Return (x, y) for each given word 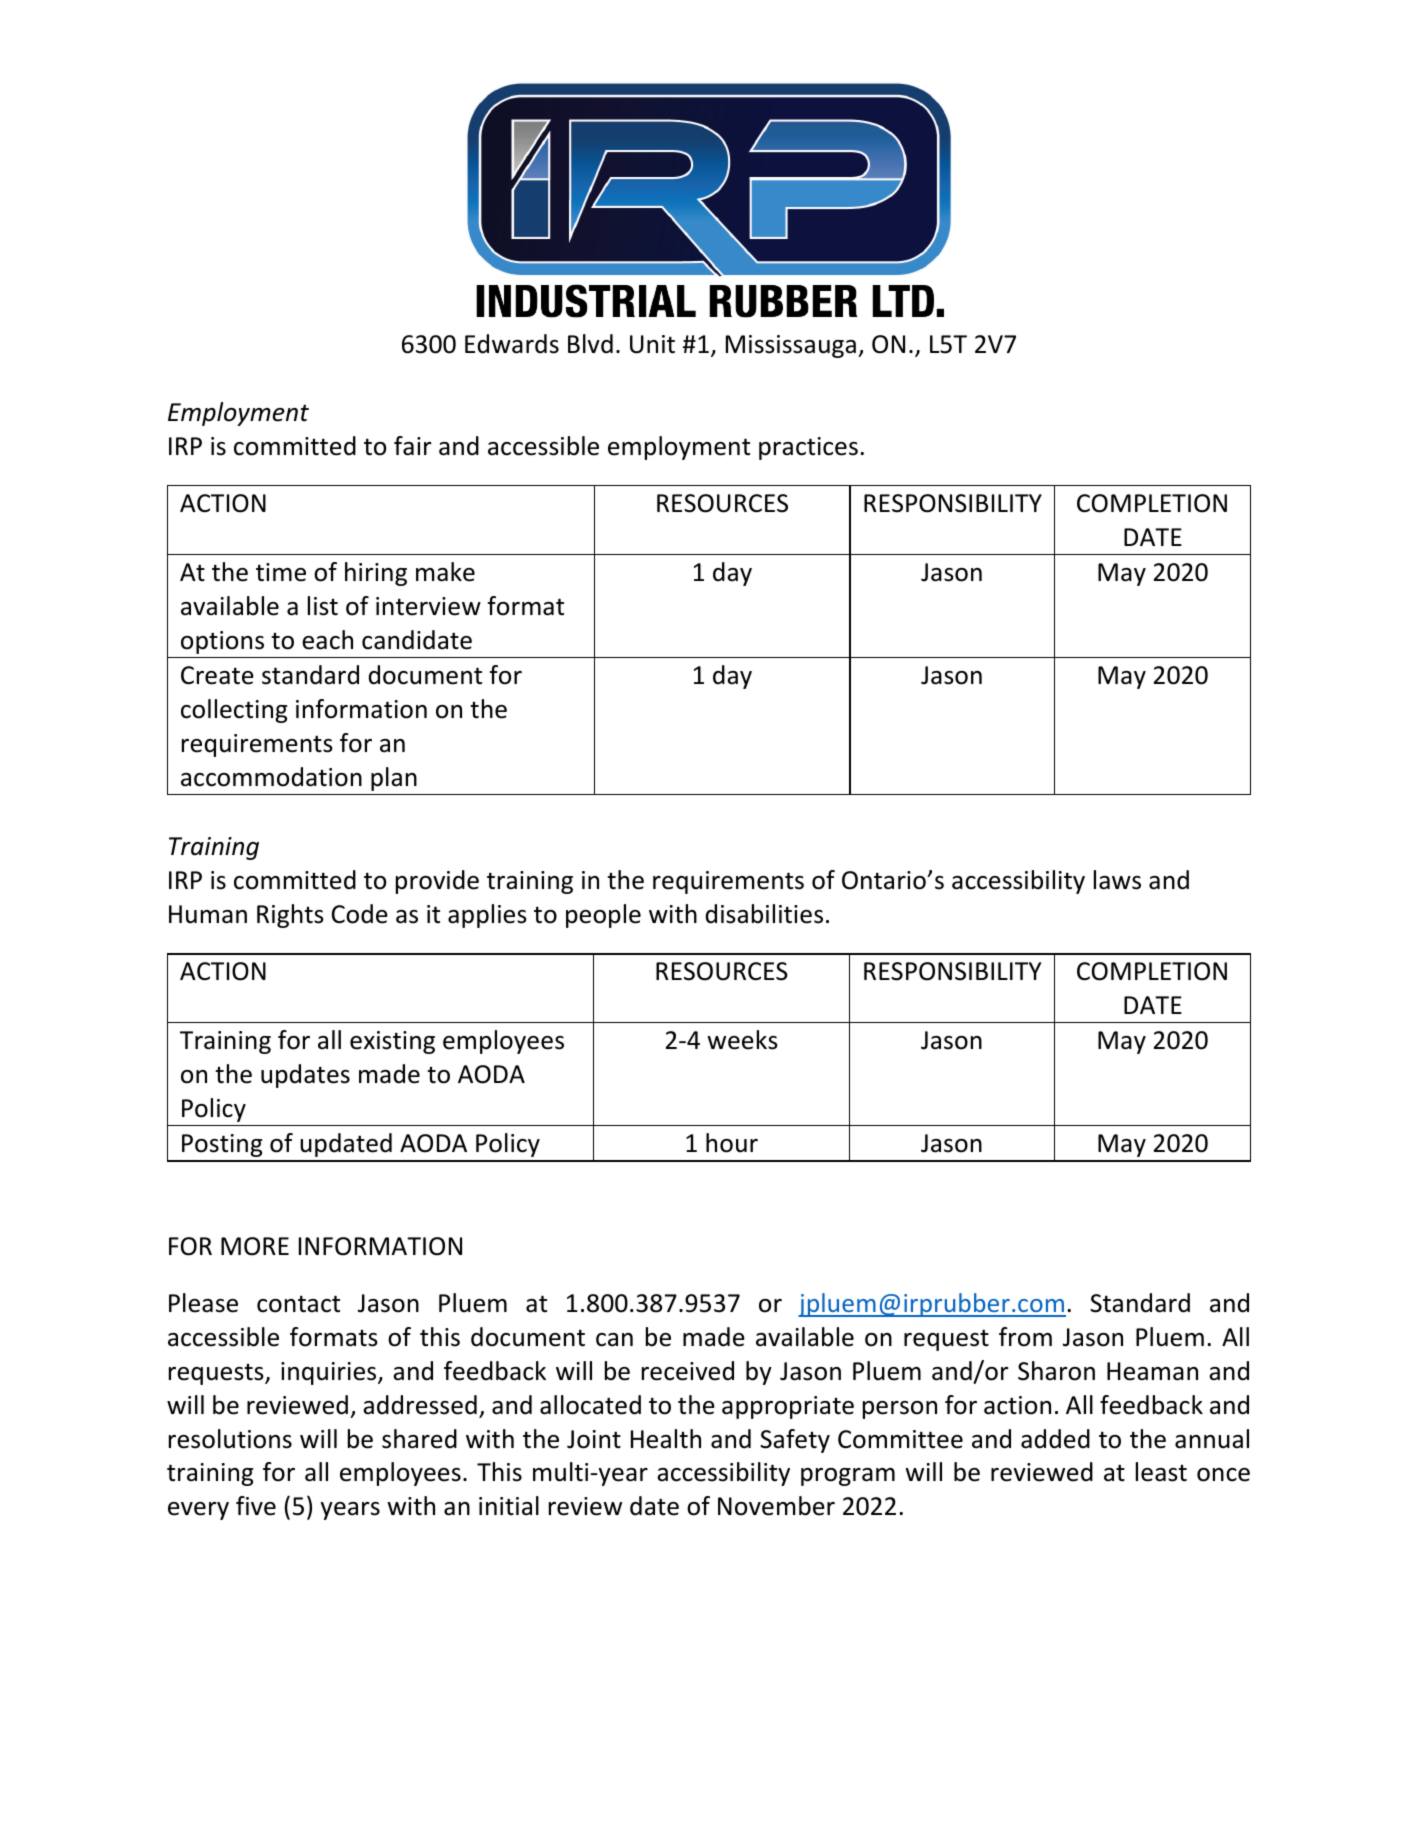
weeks (742, 1040)
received (688, 1371)
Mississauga (791, 346)
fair (413, 446)
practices (808, 448)
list (323, 606)
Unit (652, 344)
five (256, 1506)
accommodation (271, 777)
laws (1117, 880)
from (1025, 1337)
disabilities (764, 914)
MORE (255, 1246)
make (445, 572)
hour (732, 1143)
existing (392, 1042)
